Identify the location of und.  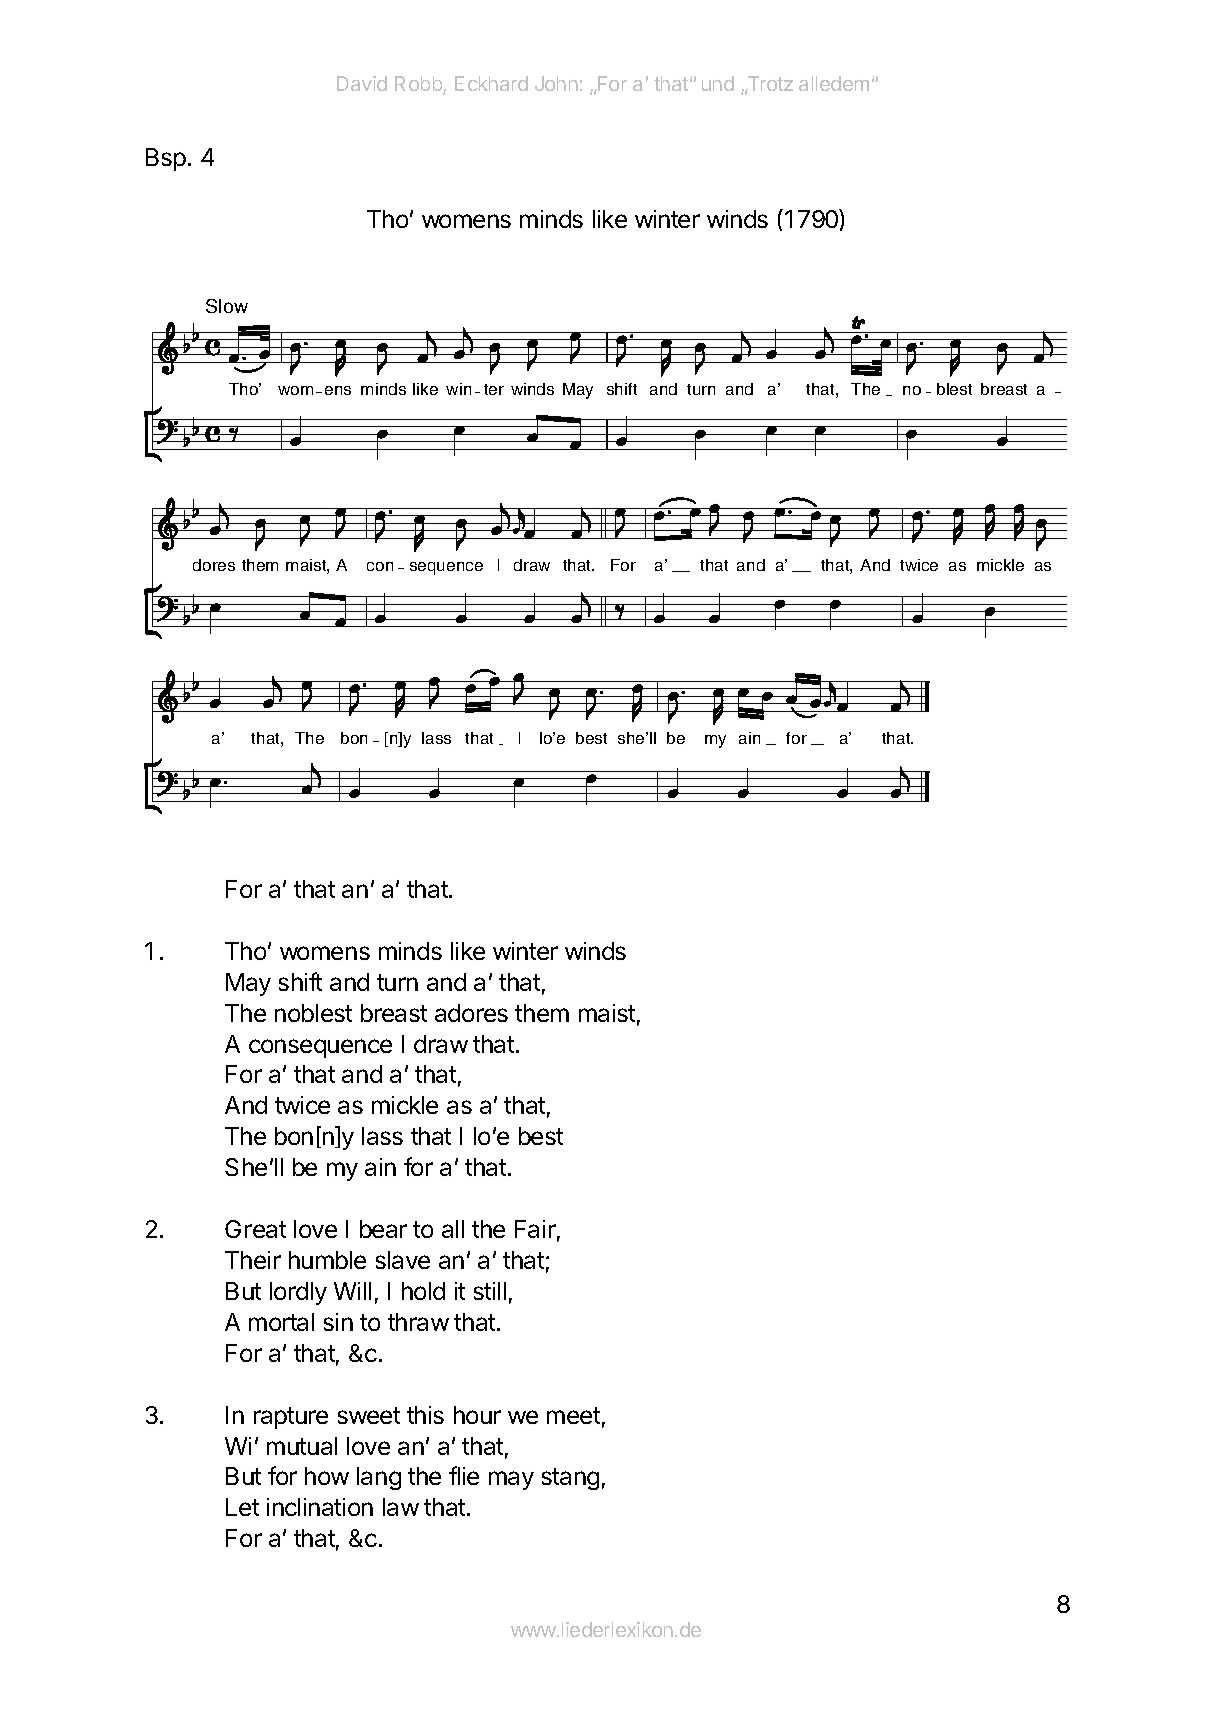
(718, 83).
